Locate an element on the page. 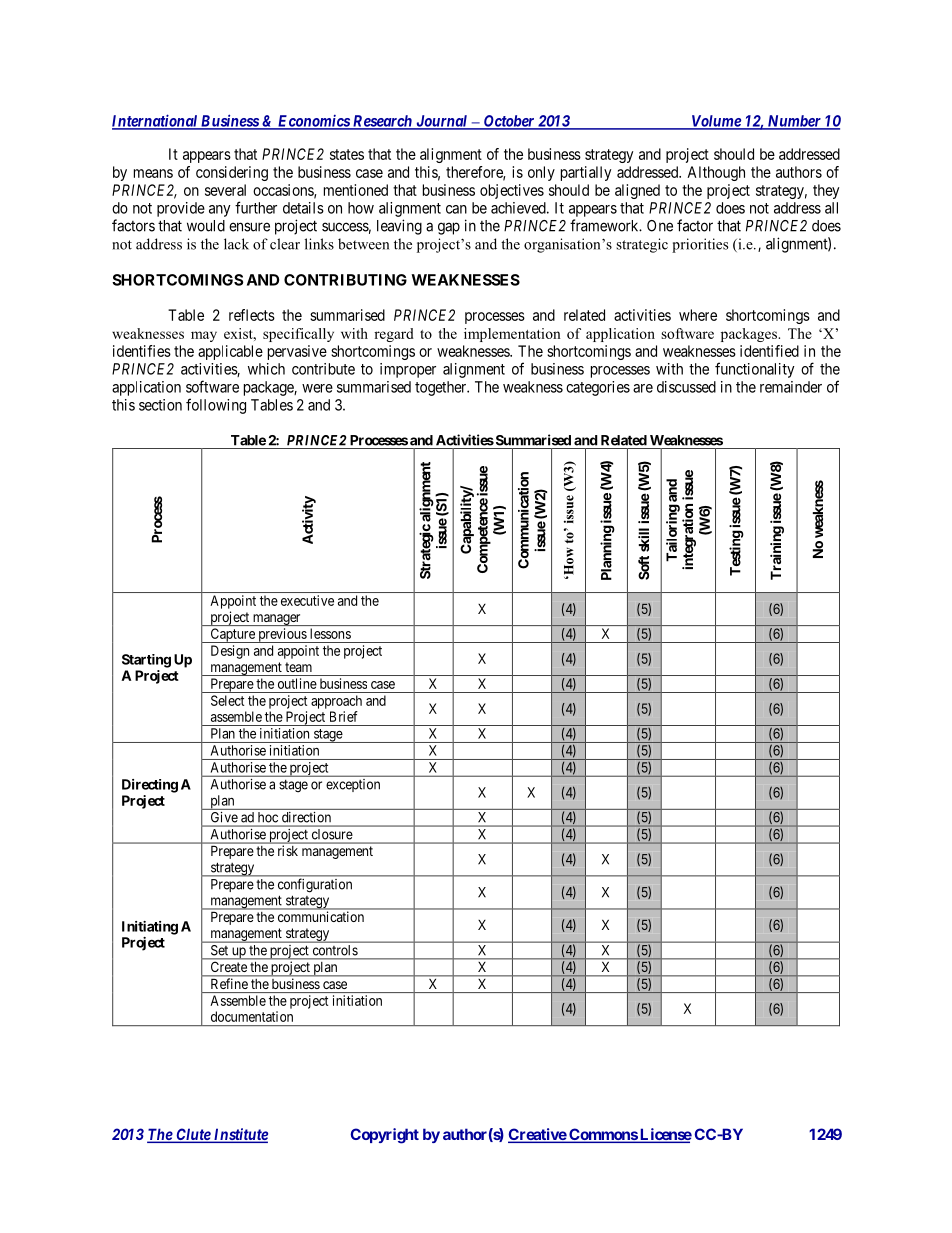 Image resolution: width=952 pixels, height=1233 pixels. following is located at coordinates (216, 406).
